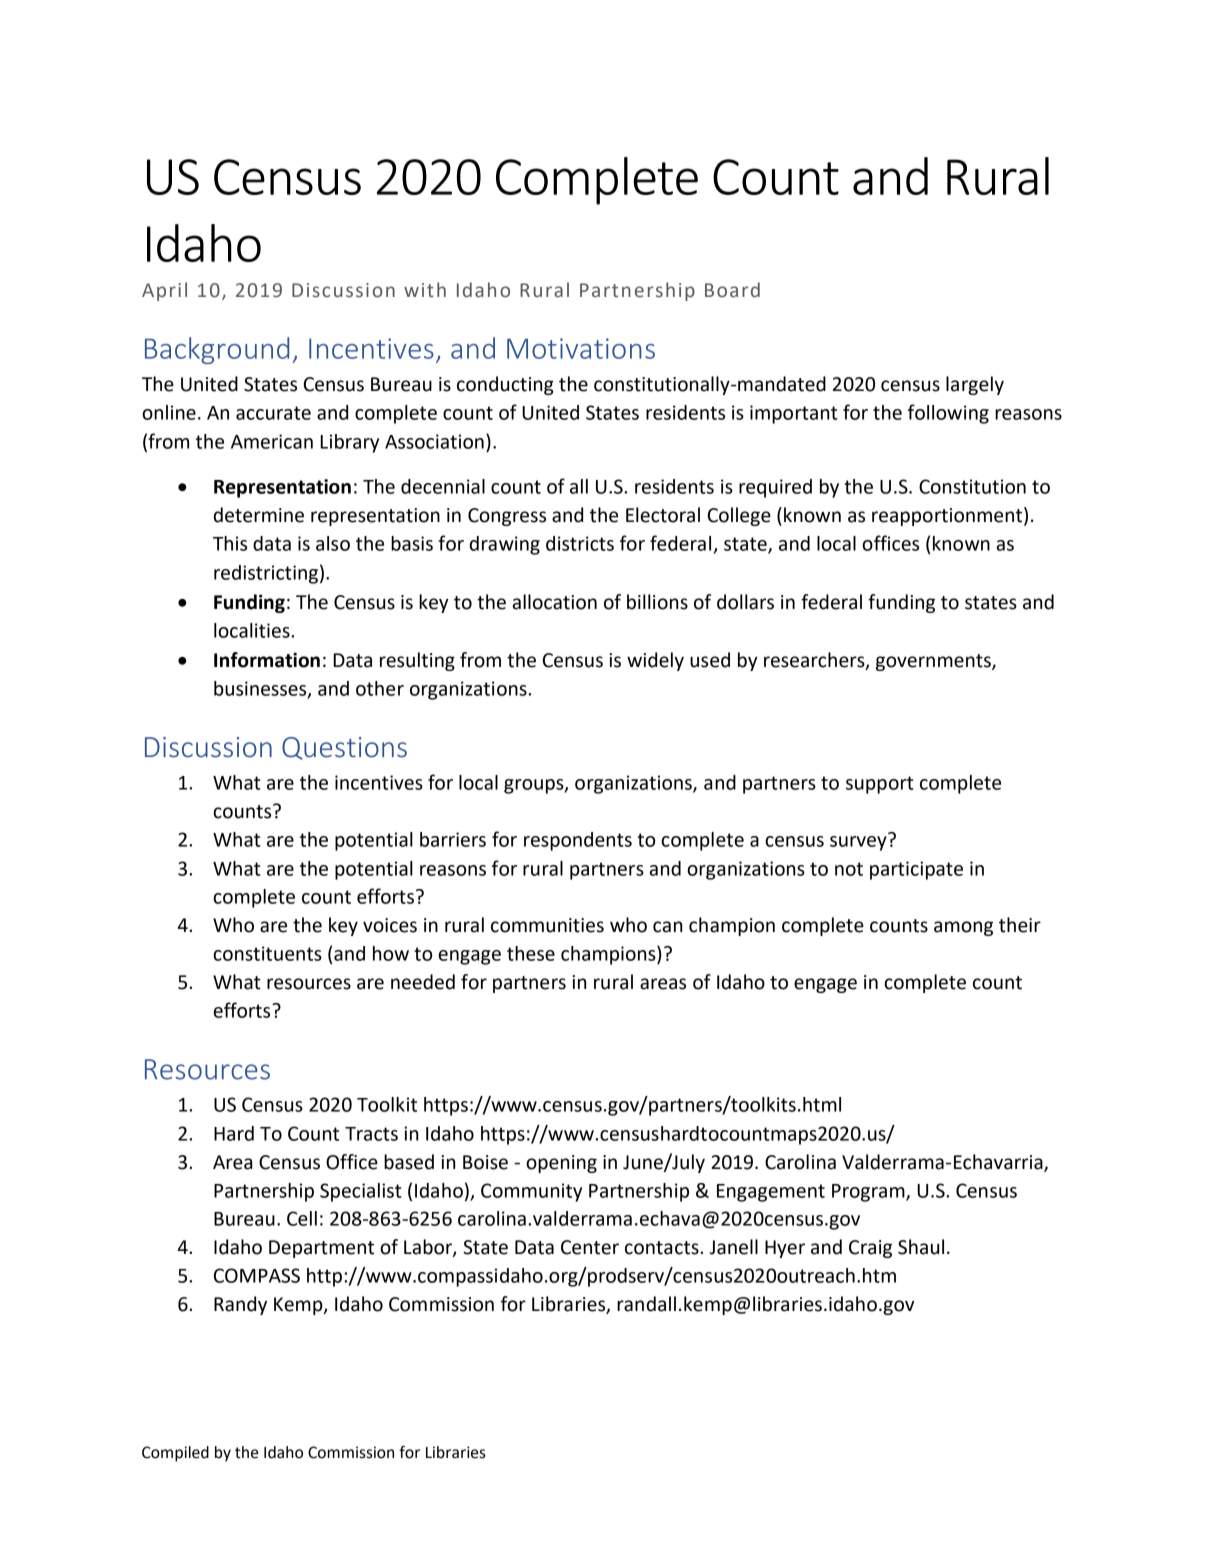 The image size is (1206, 1560). Describe the element at coordinates (175, 1454) in the screenshot. I see `Compiled` at that location.
